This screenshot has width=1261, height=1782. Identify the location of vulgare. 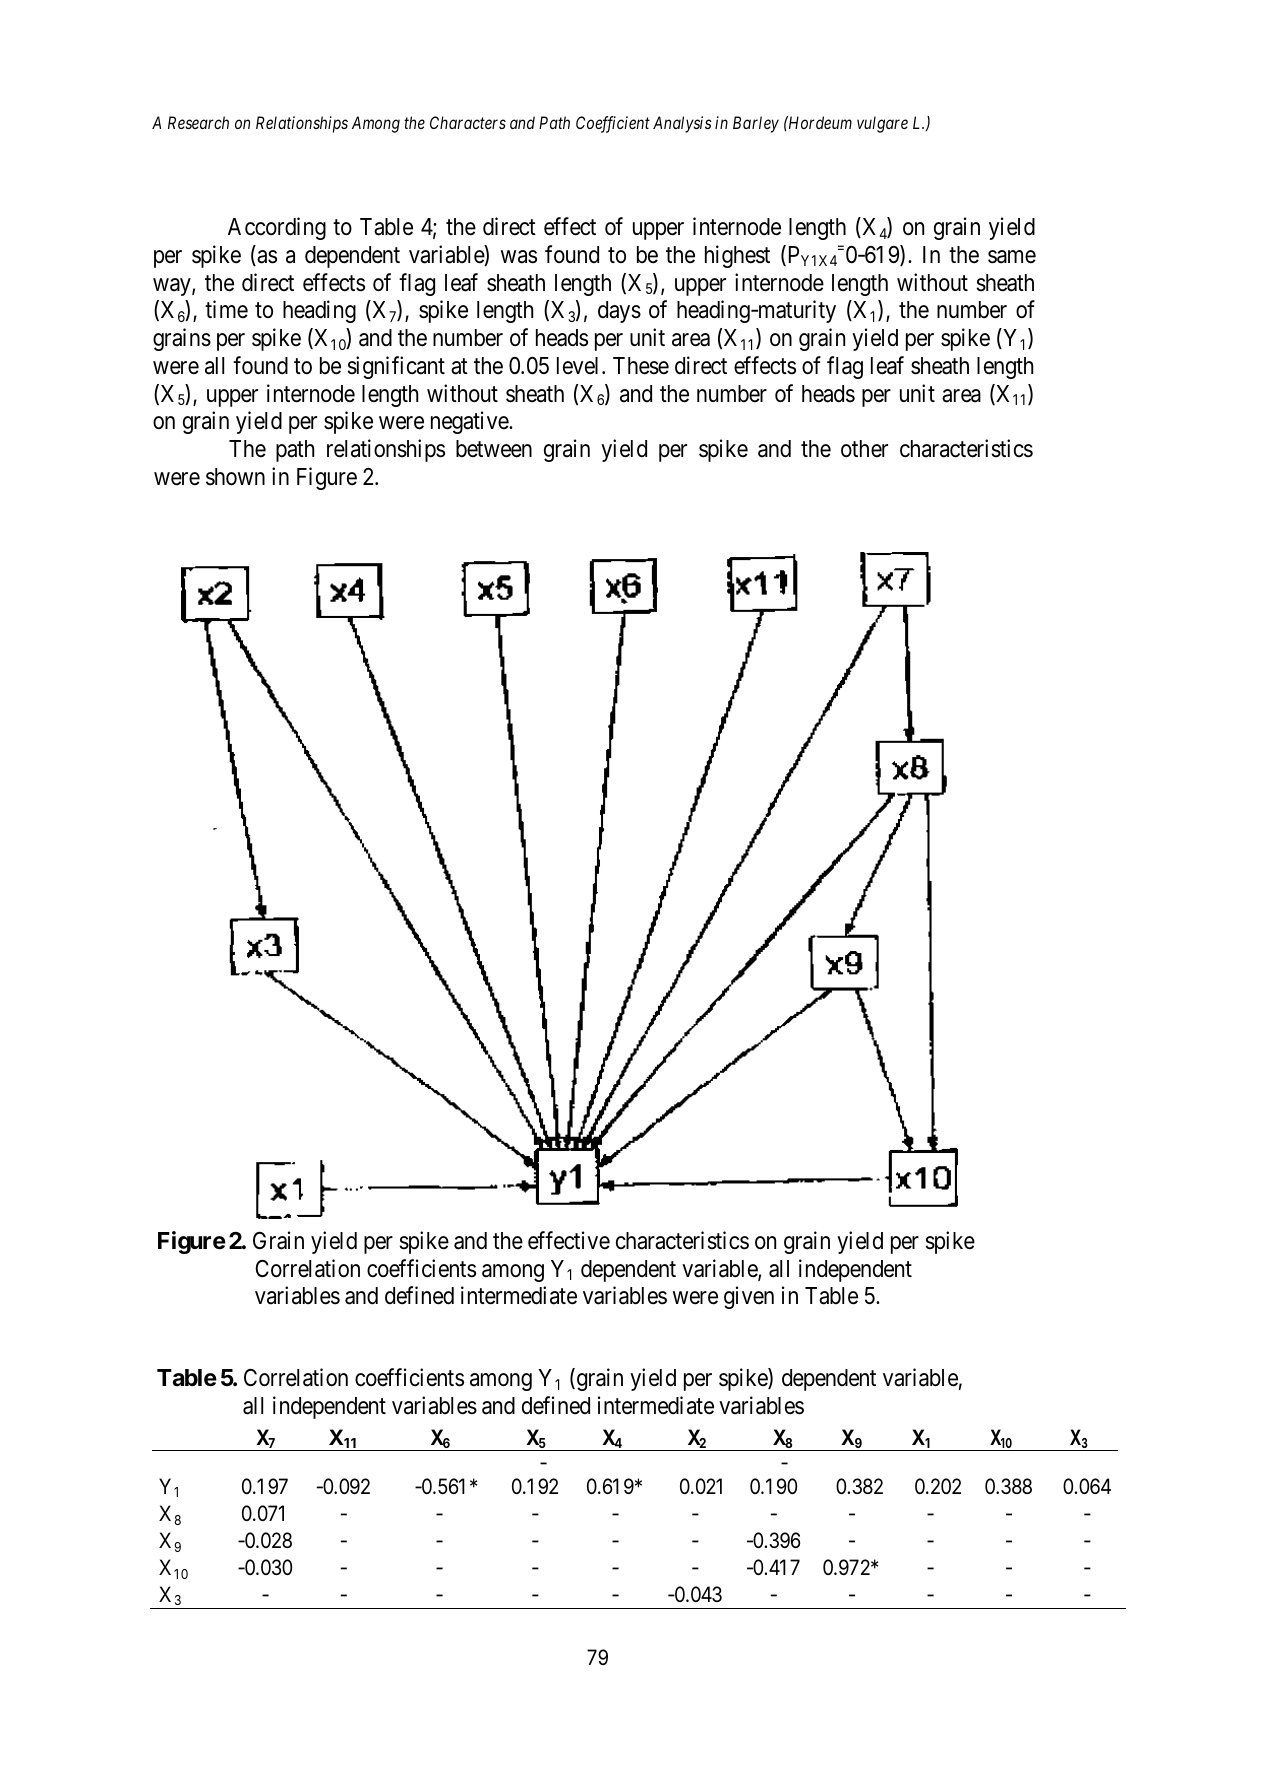
(882, 124).
